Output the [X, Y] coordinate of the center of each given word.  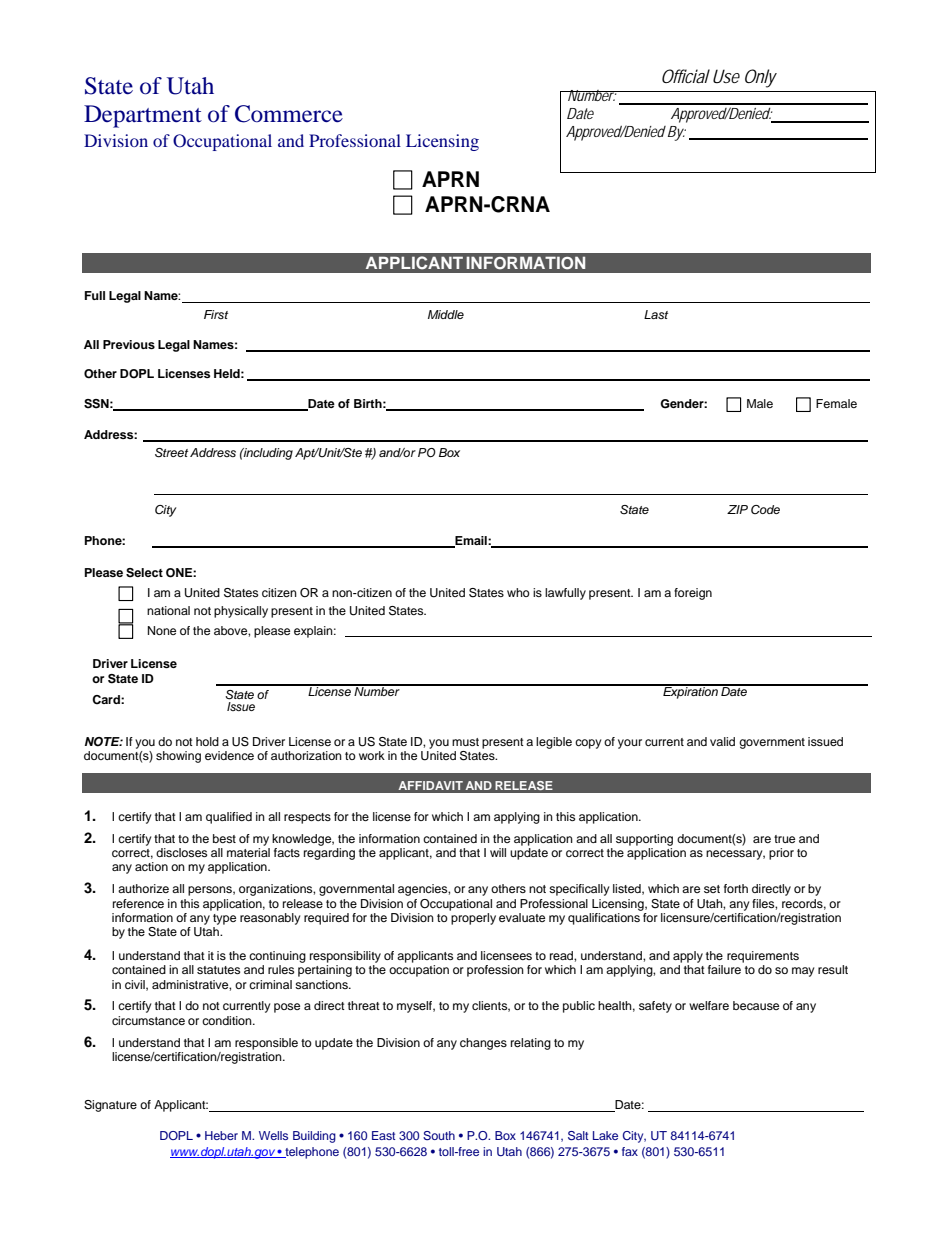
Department [143, 116]
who [518, 592]
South [439, 1135]
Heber [221, 1135]
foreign [693, 594]
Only [761, 78]
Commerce [289, 114]
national [168, 610]
